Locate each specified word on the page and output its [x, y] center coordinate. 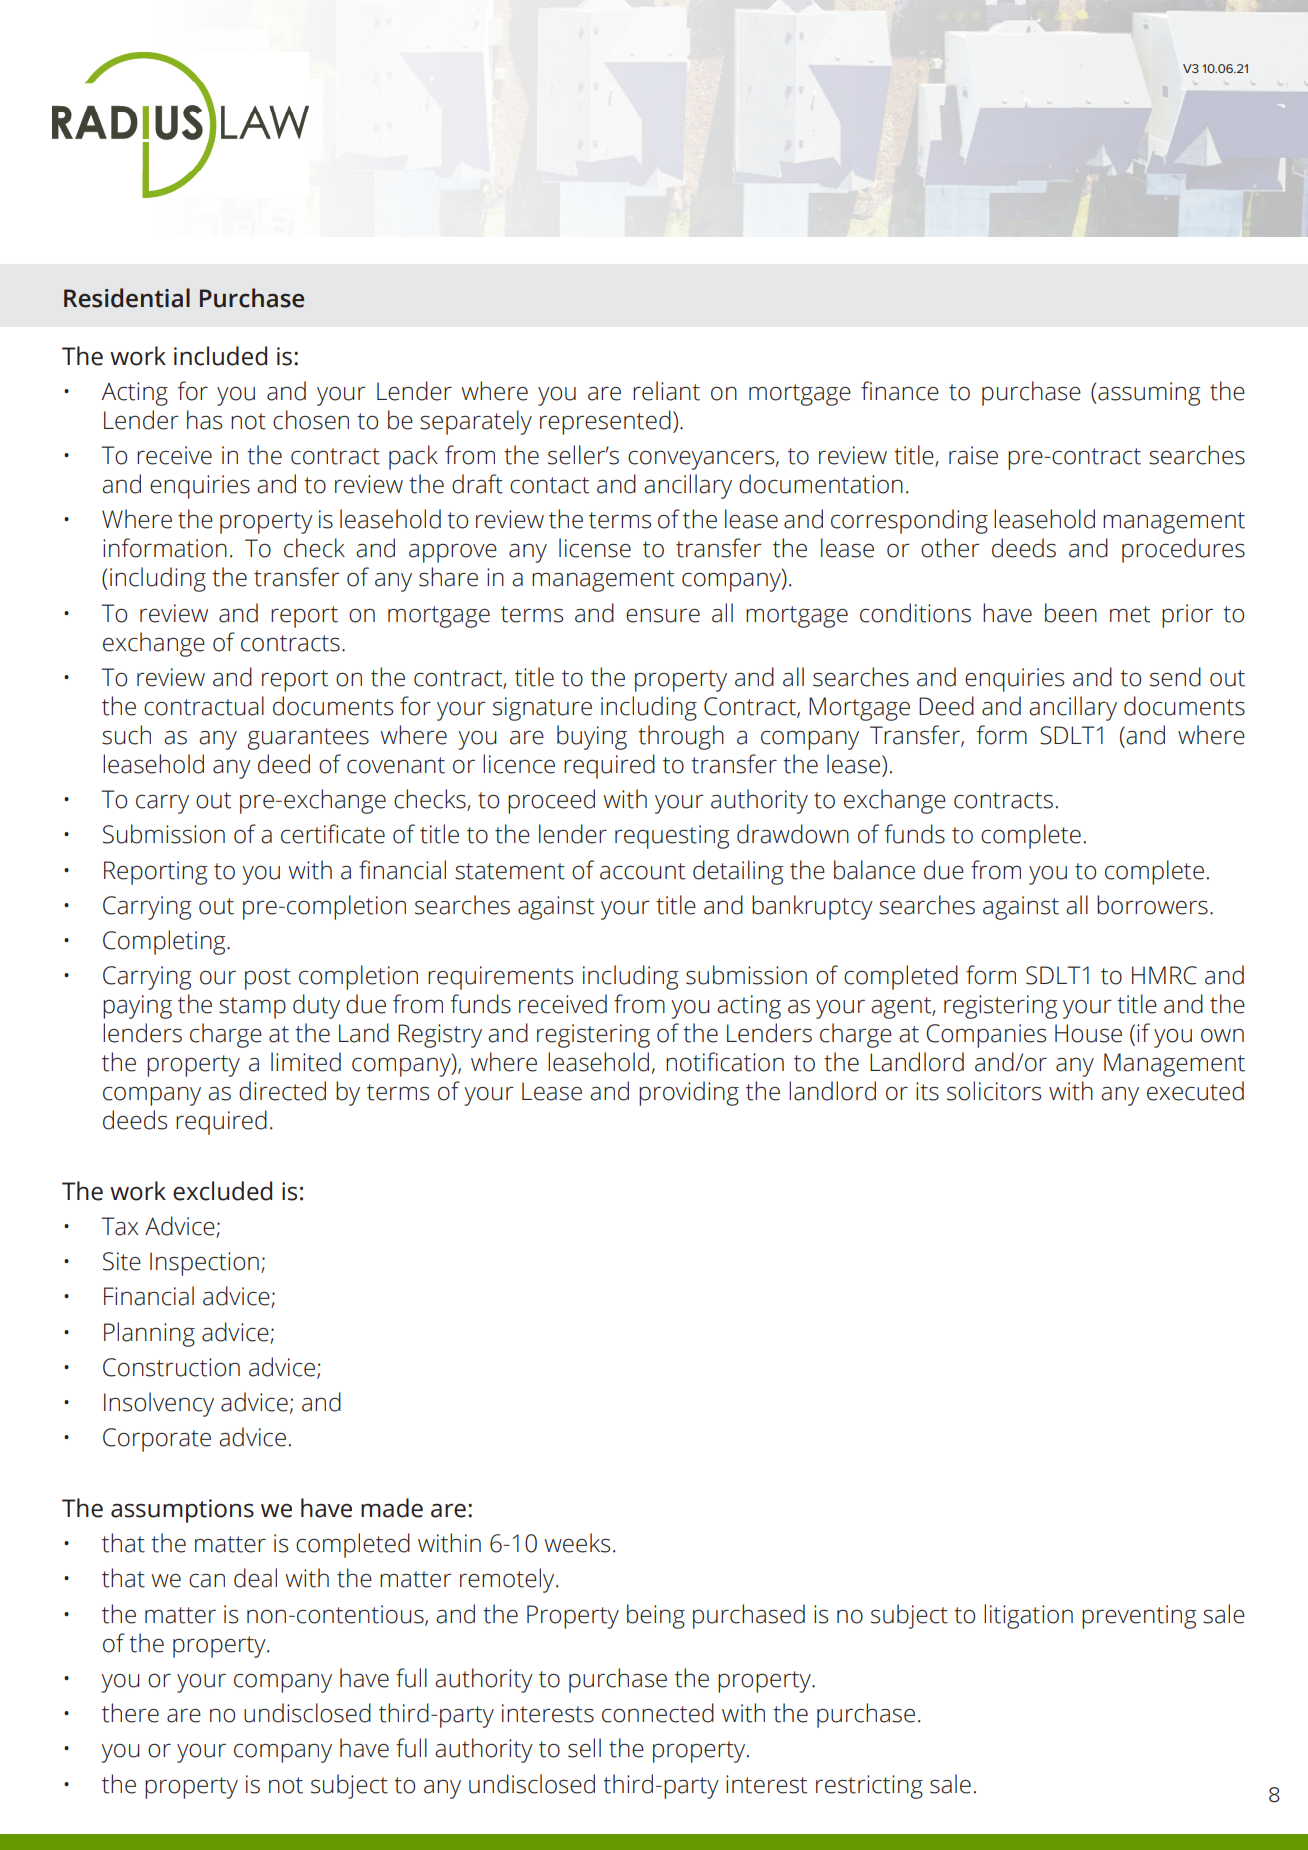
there [130, 1713]
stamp [252, 1008]
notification [725, 1062]
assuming [1148, 394]
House [1088, 1033]
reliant [666, 391]
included [220, 356]
